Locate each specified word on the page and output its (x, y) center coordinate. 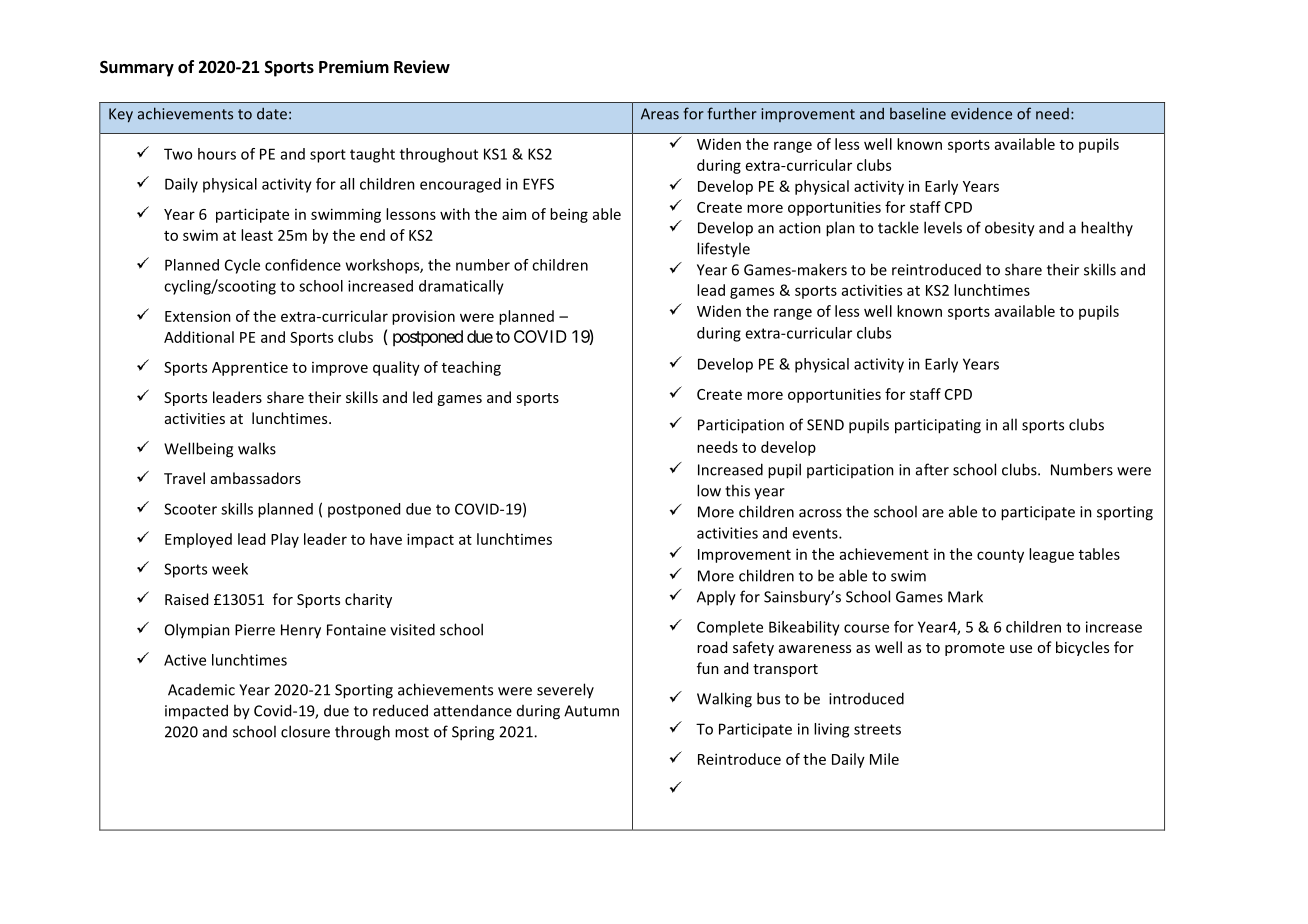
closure (305, 731)
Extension (198, 316)
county (1000, 556)
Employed (198, 540)
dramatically (461, 287)
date (272, 114)
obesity (1010, 229)
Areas (660, 114)
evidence (981, 113)
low (709, 490)
